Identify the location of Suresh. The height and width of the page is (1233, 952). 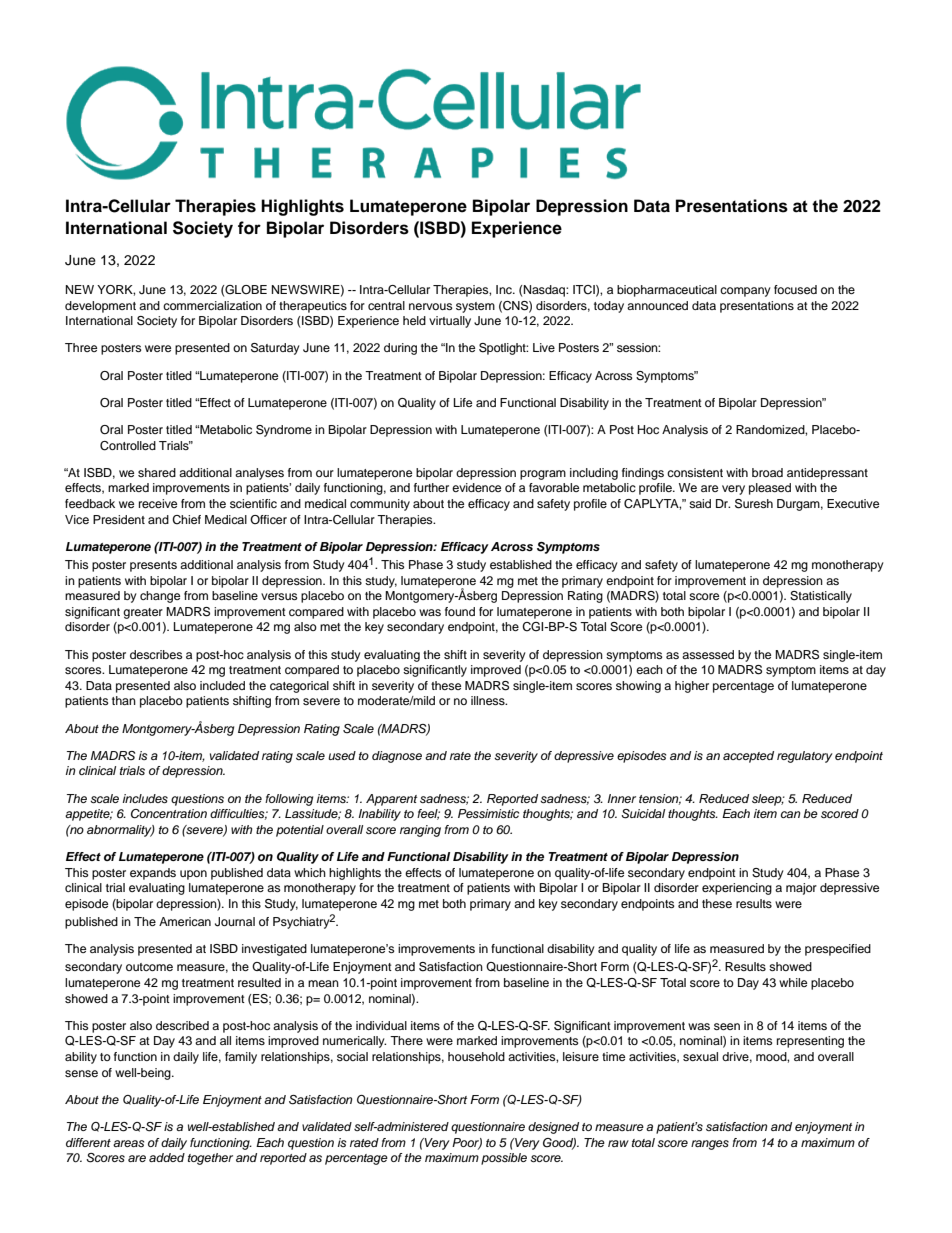
(754, 504).
